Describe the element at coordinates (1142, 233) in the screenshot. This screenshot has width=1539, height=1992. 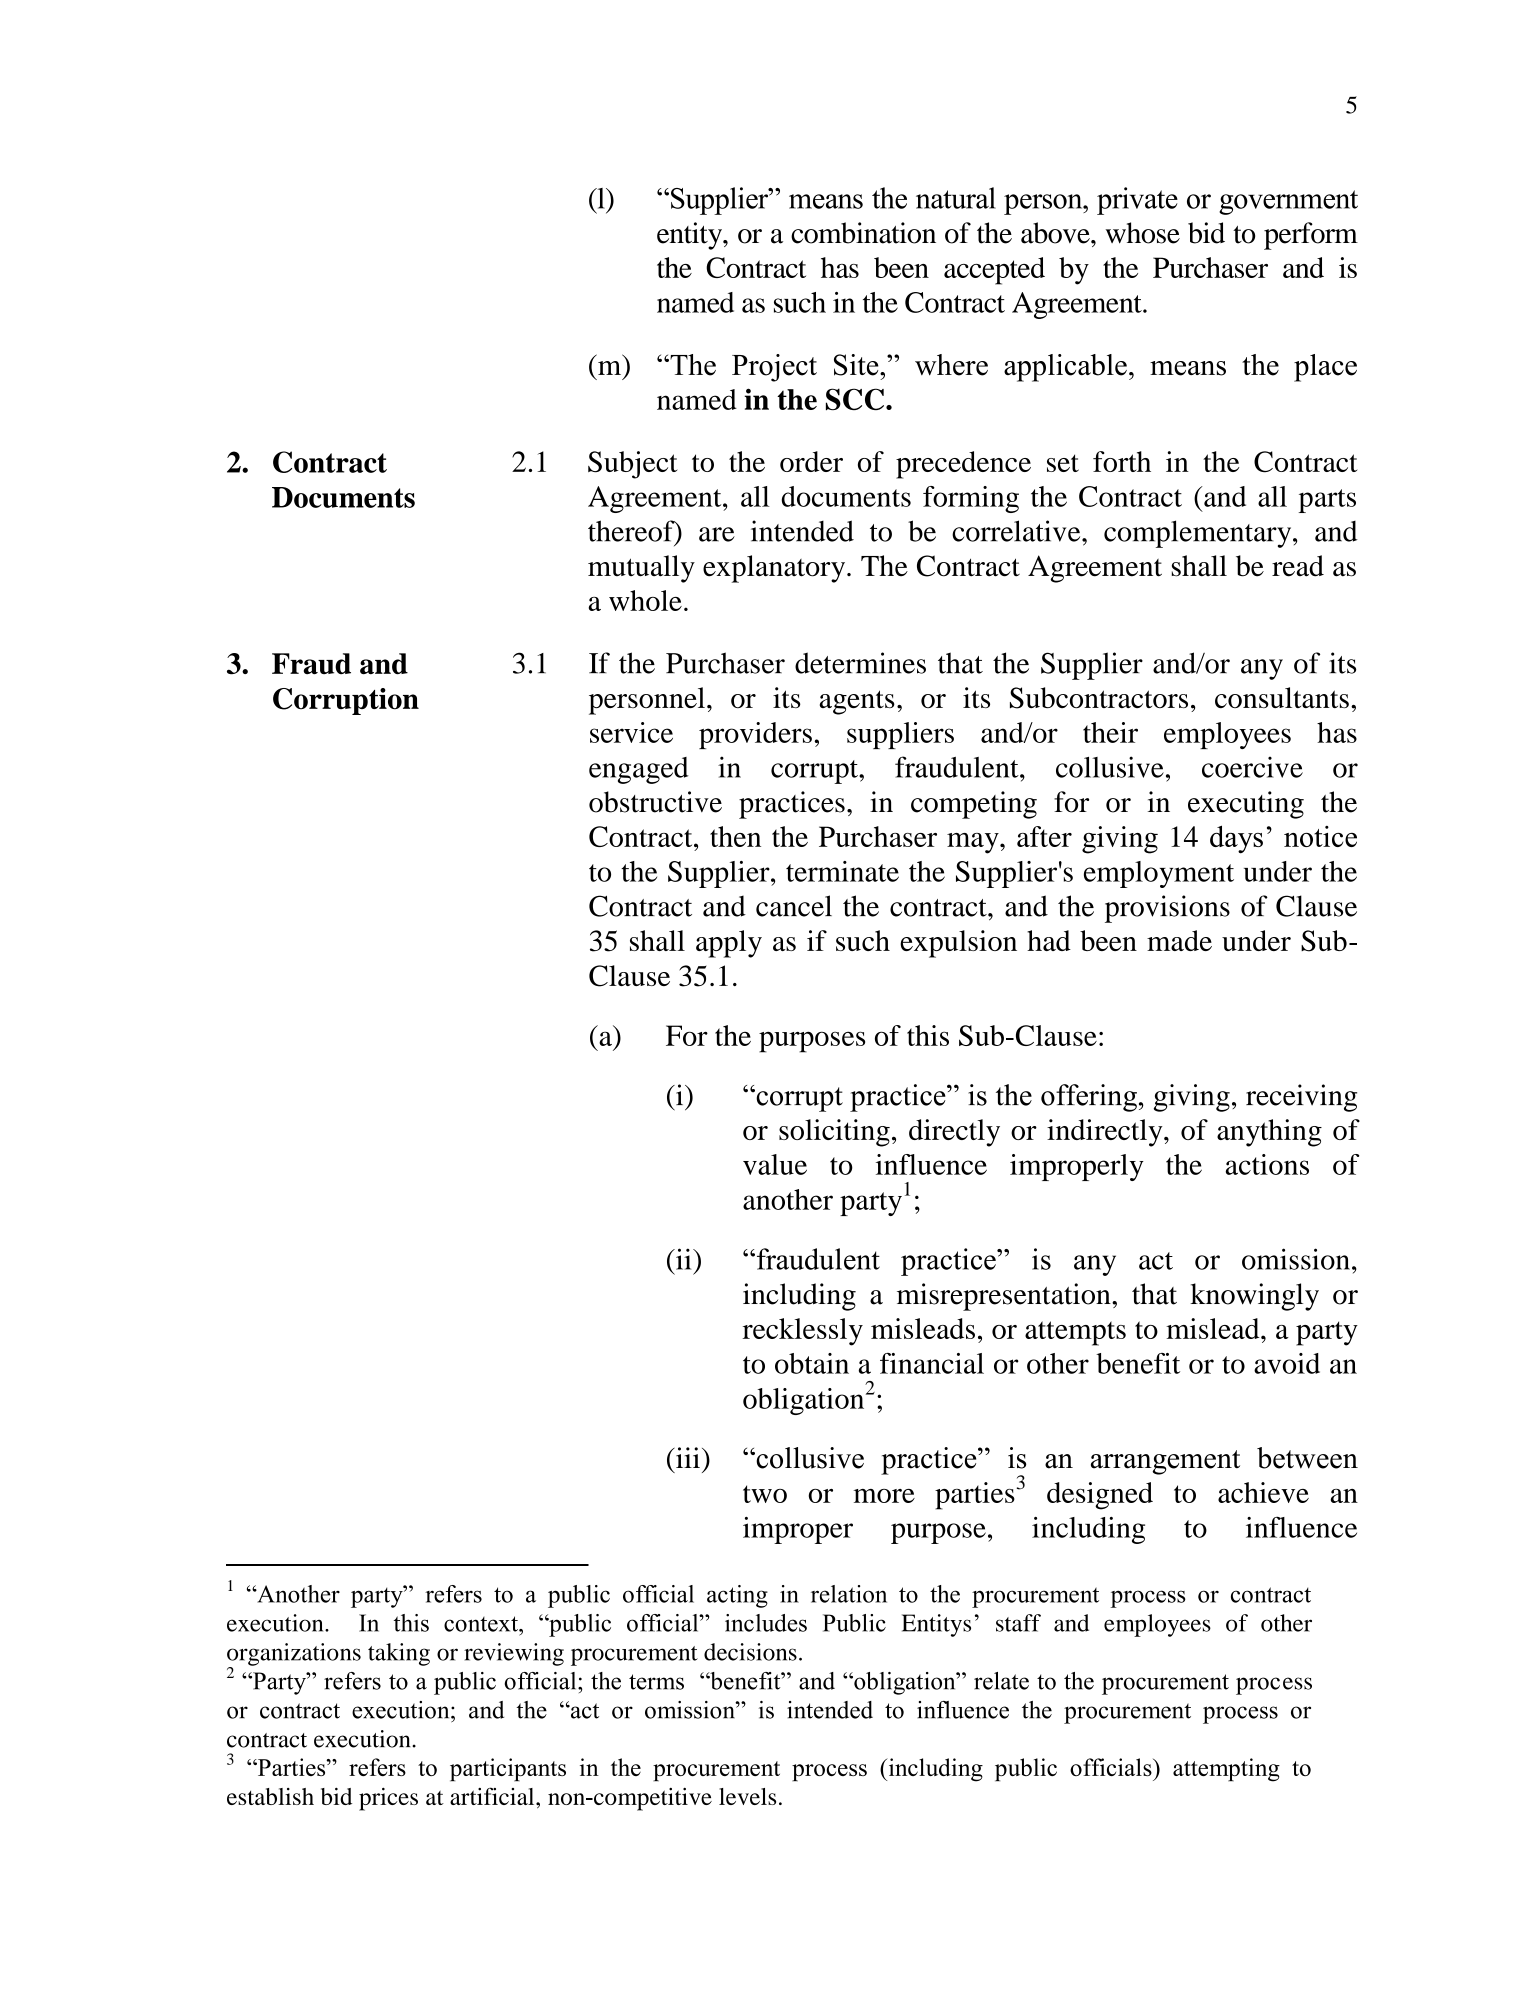
I see `whose` at that location.
